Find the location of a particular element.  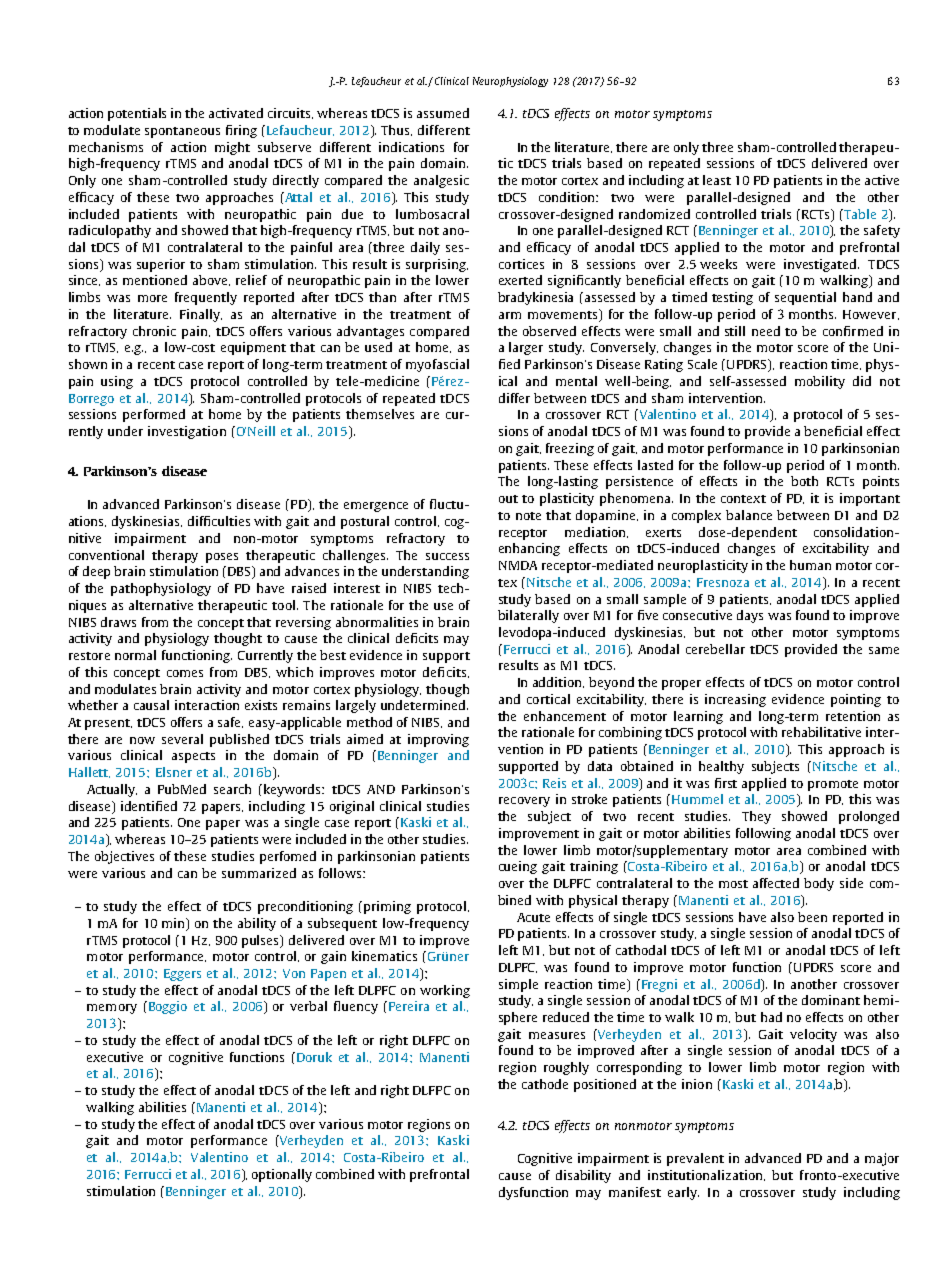

cathode is located at coordinates (545, 1084).
